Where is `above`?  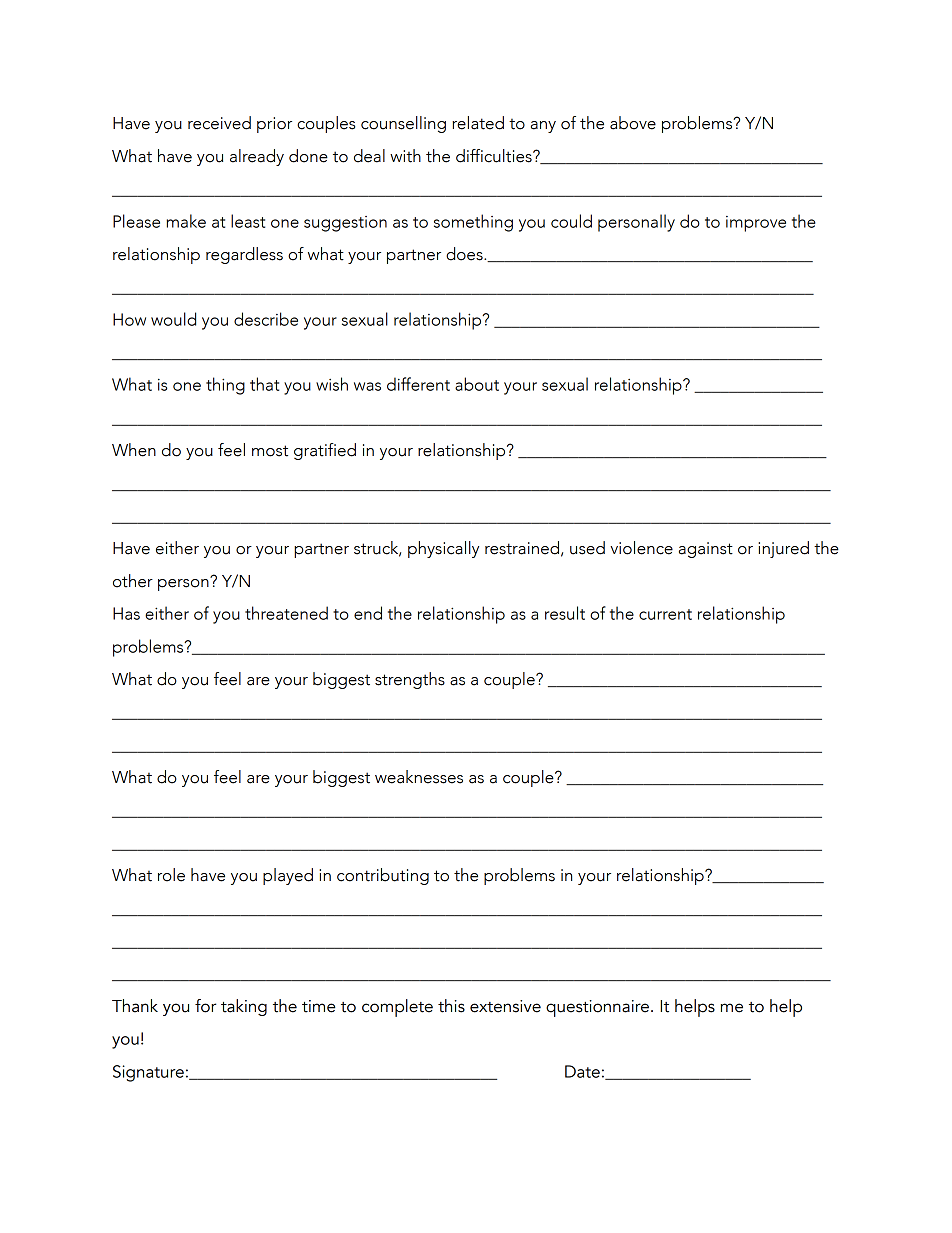 above is located at coordinates (633, 123).
